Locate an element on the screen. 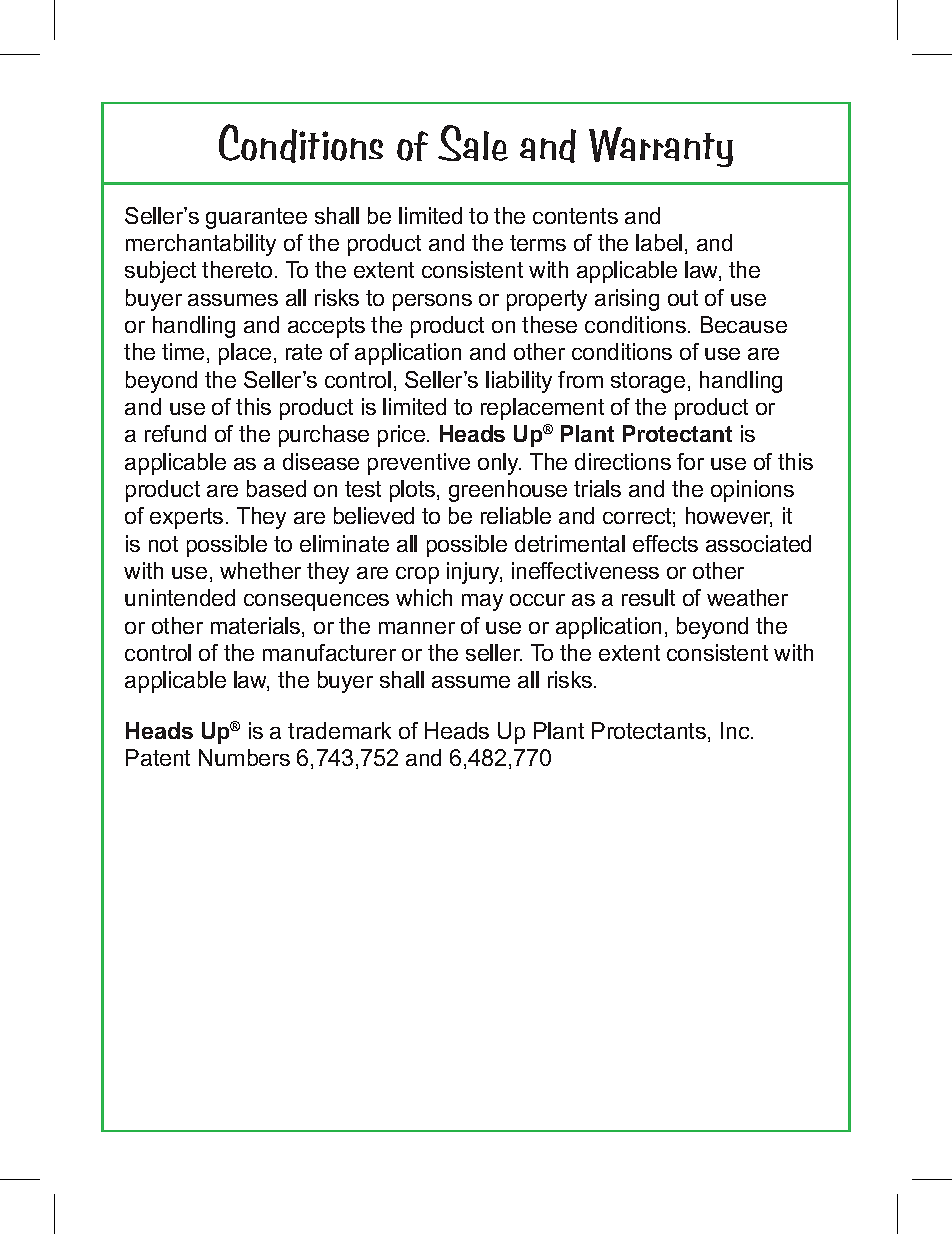 The image size is (952, 1234). refund is located at coordinates (175, 433).
